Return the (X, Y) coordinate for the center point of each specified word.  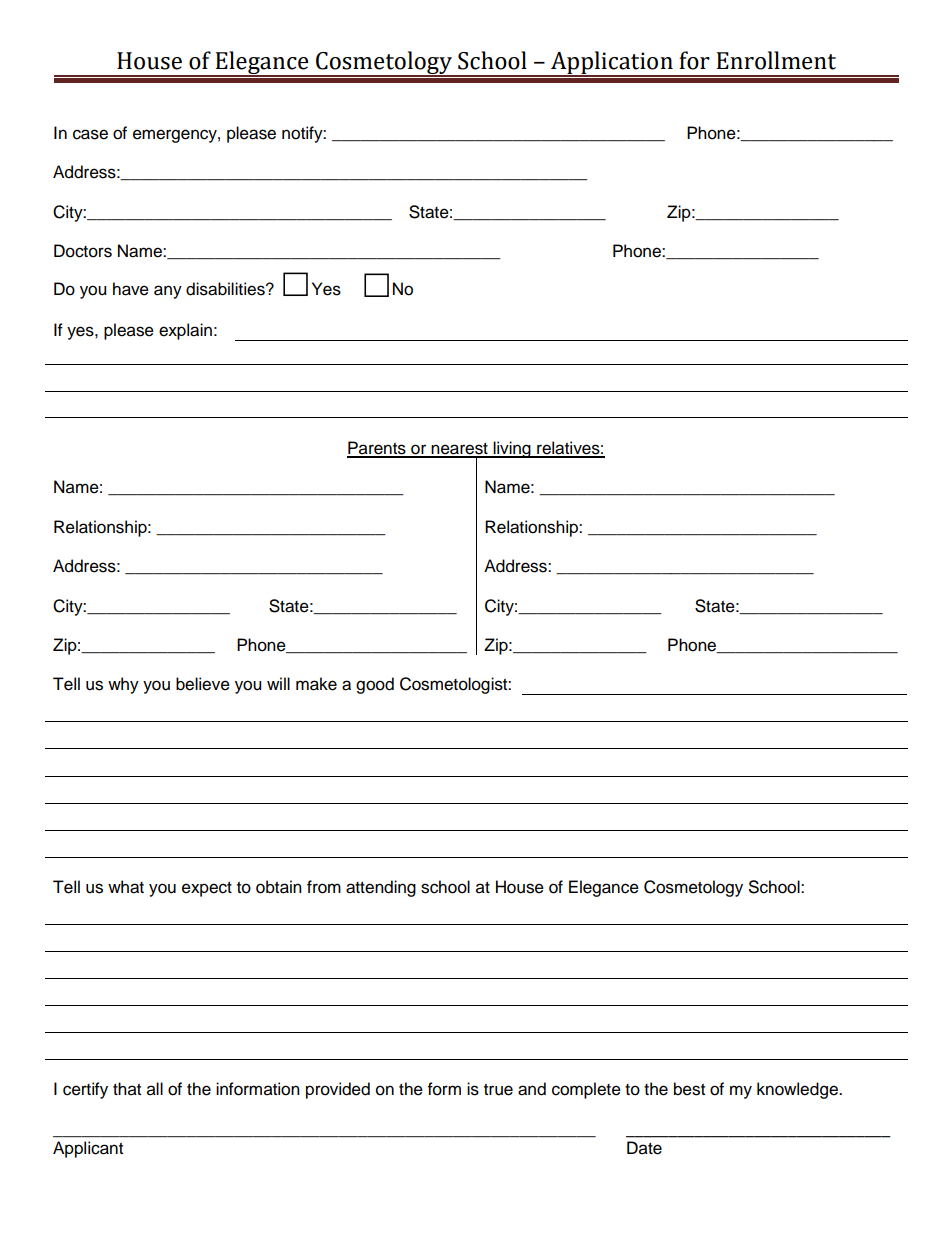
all (155, 1089)
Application (612, 63)
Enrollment (776, 60)
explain (185, 331)
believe (203, 684)
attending (381, 888)
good (375, 685)
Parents (377, 449)
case (90, 134)
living (512, 449)
